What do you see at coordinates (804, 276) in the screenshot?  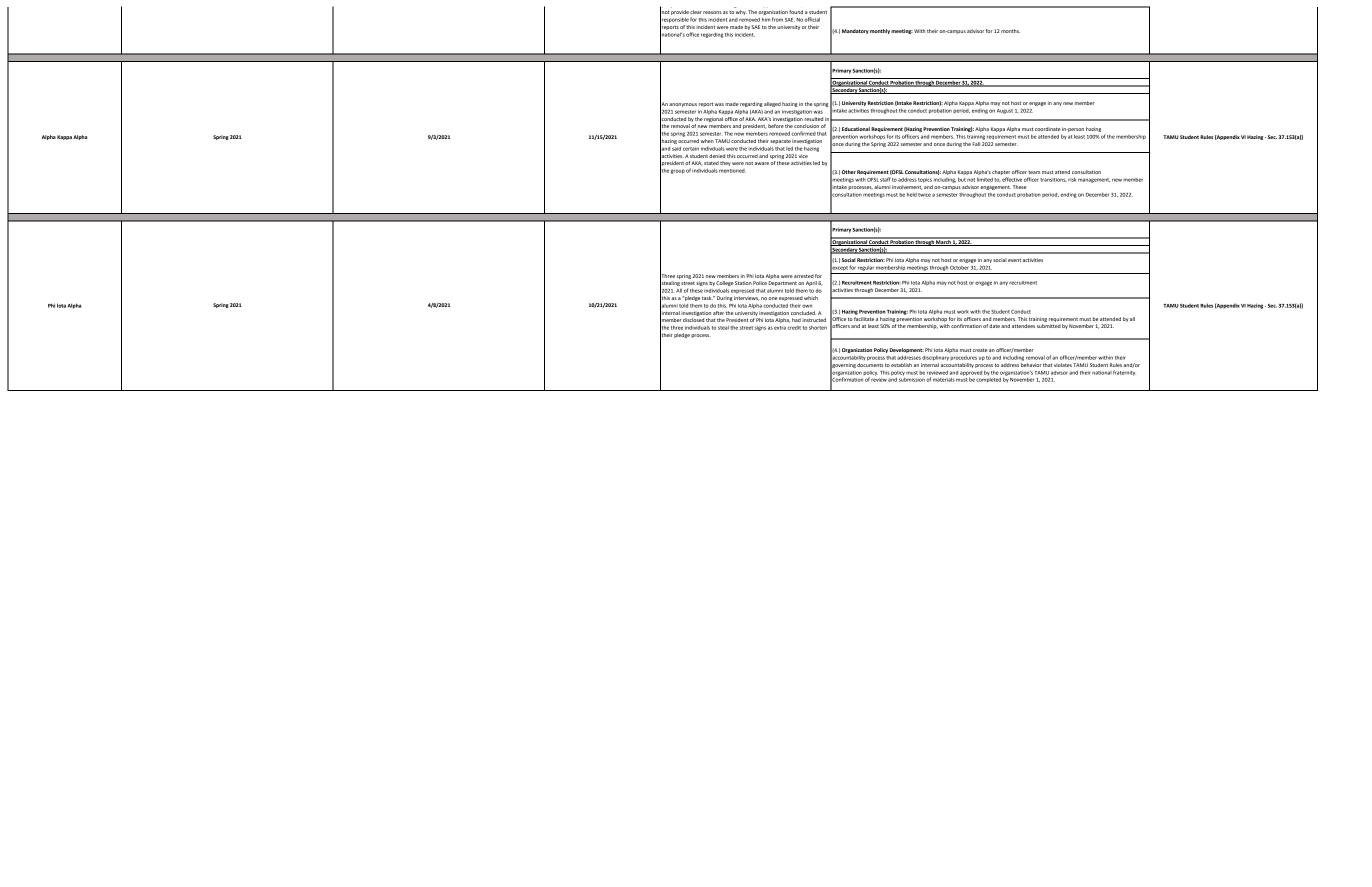 I see `arrested` at bounding box center [804, 276].
